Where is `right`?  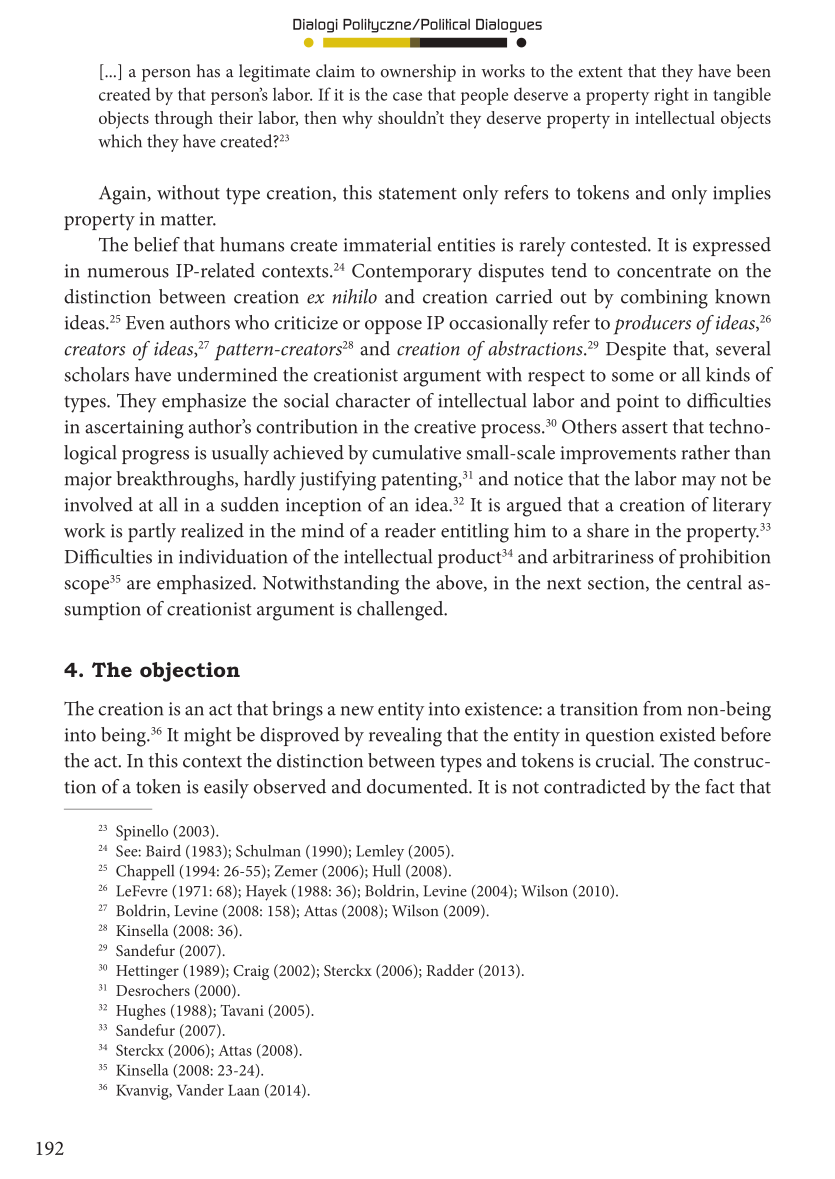
right is located at coordinates (671, 96).
